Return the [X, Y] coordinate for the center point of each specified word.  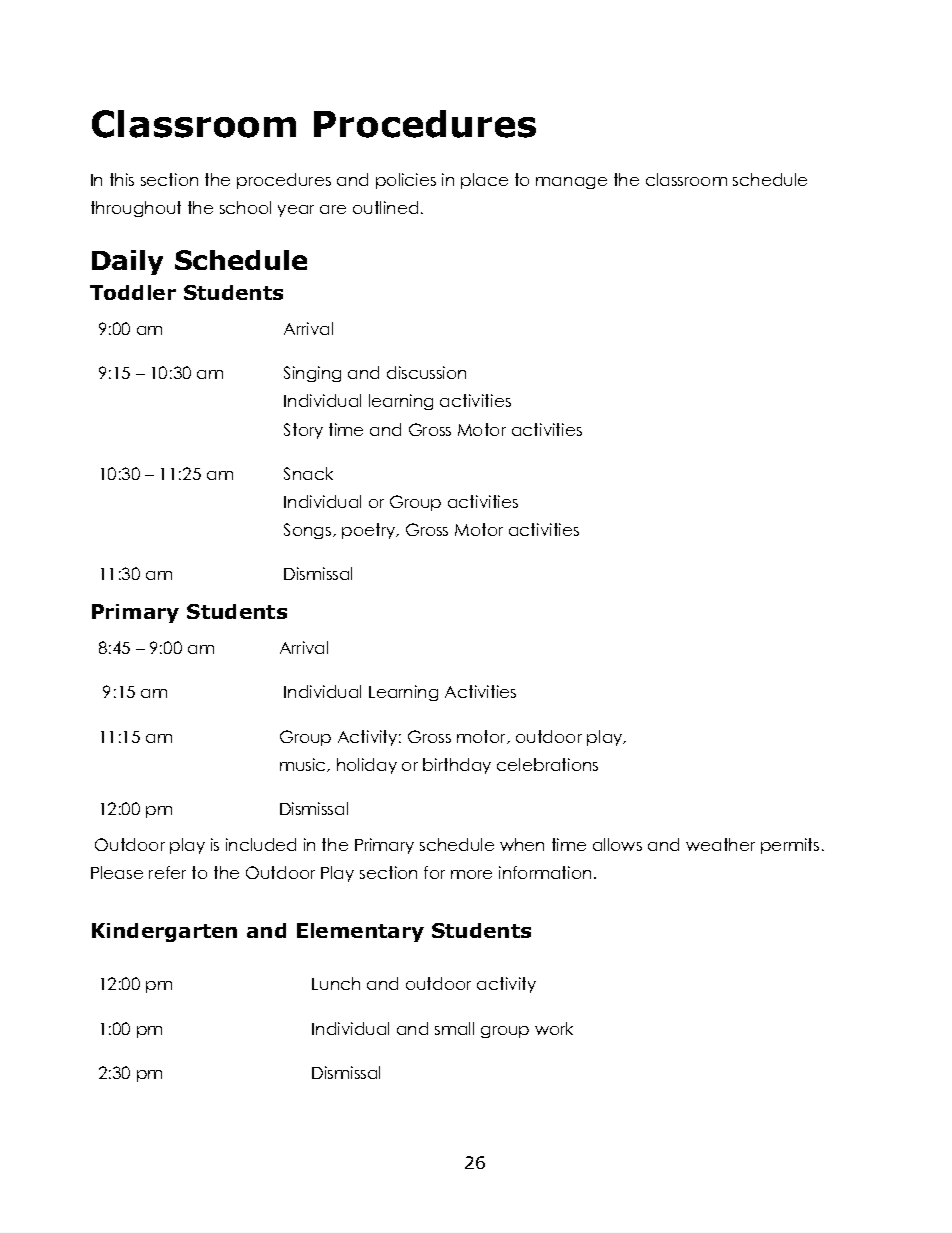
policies [406, 181]
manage [571, 183]
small [454, 1028]
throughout [136, 209]
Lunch [336, 983]
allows [617, 844]
